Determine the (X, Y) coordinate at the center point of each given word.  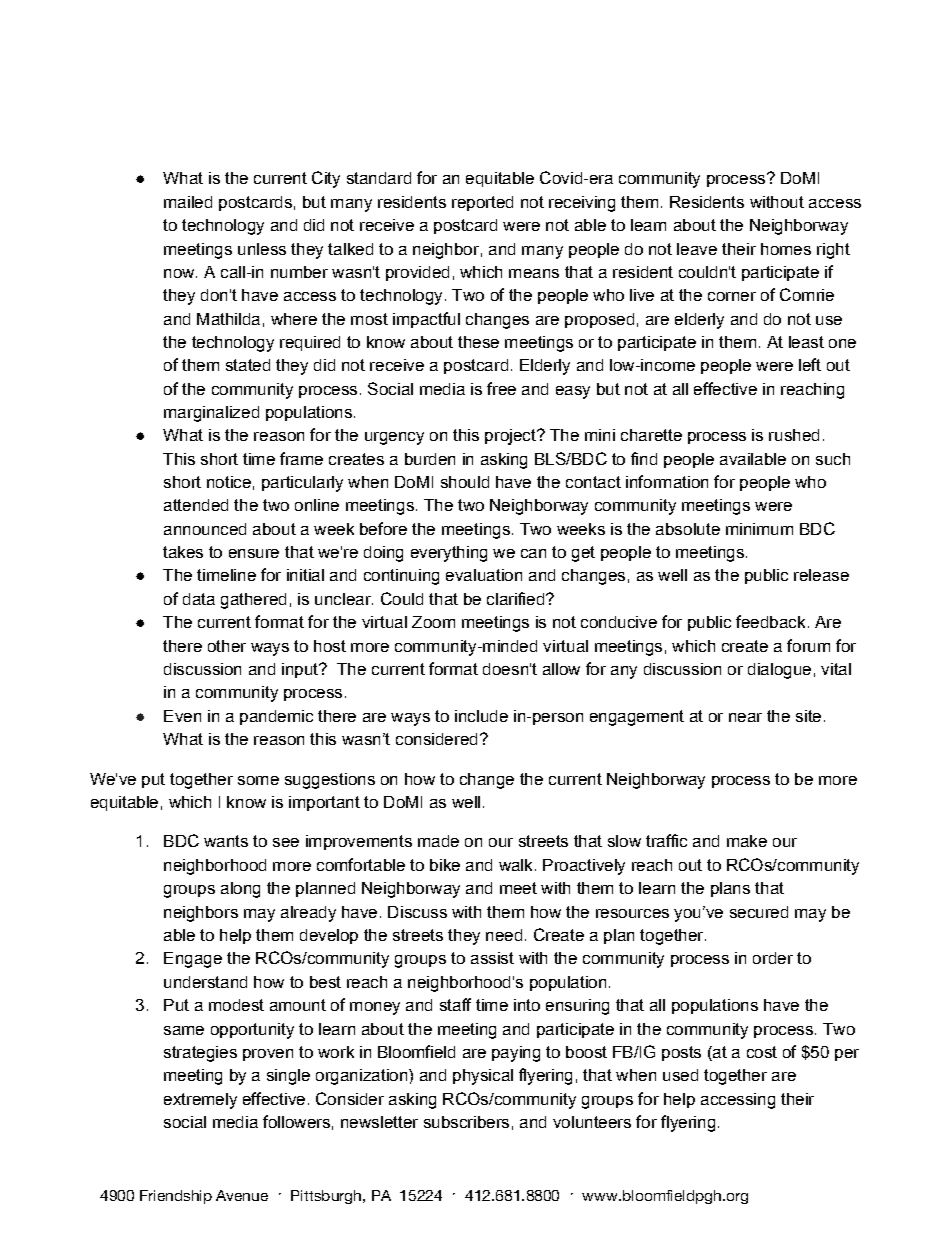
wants (226, 841)
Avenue (242, 1195)
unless (262, 249)
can (533, 553)
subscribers (466, 1122)
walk (515, 865)
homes (786, 249)
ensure (254, 553)
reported (482, 203)
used (680, 1075)
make (747, 841)
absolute (688, 529)
